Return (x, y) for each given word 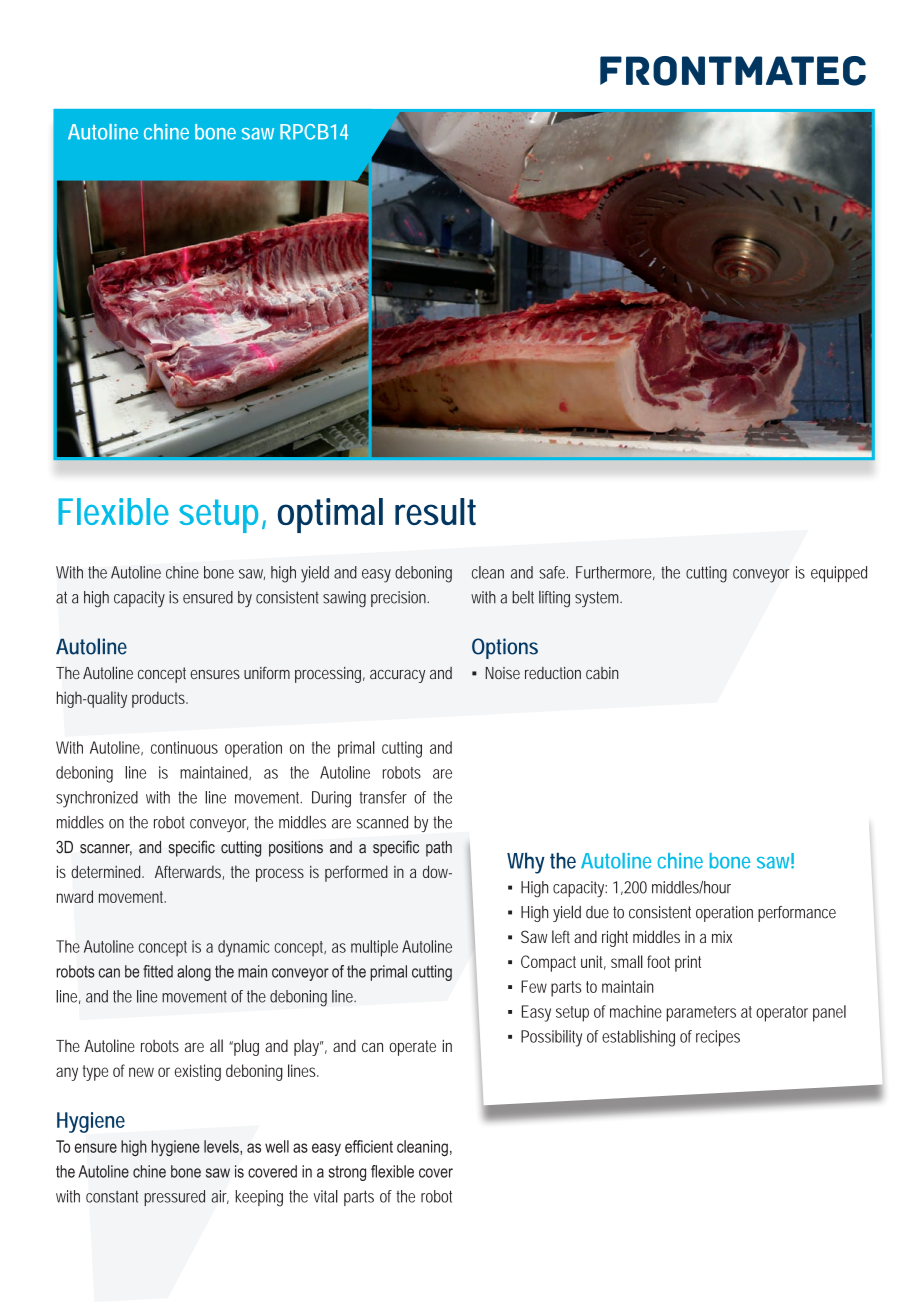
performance (797, 914)
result (435, 511)
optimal (330, 515)
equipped (839, 574)
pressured (174, 1198)
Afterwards (188, 871)
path (439, 849)
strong (347, 1173)
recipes (718, 1038)
